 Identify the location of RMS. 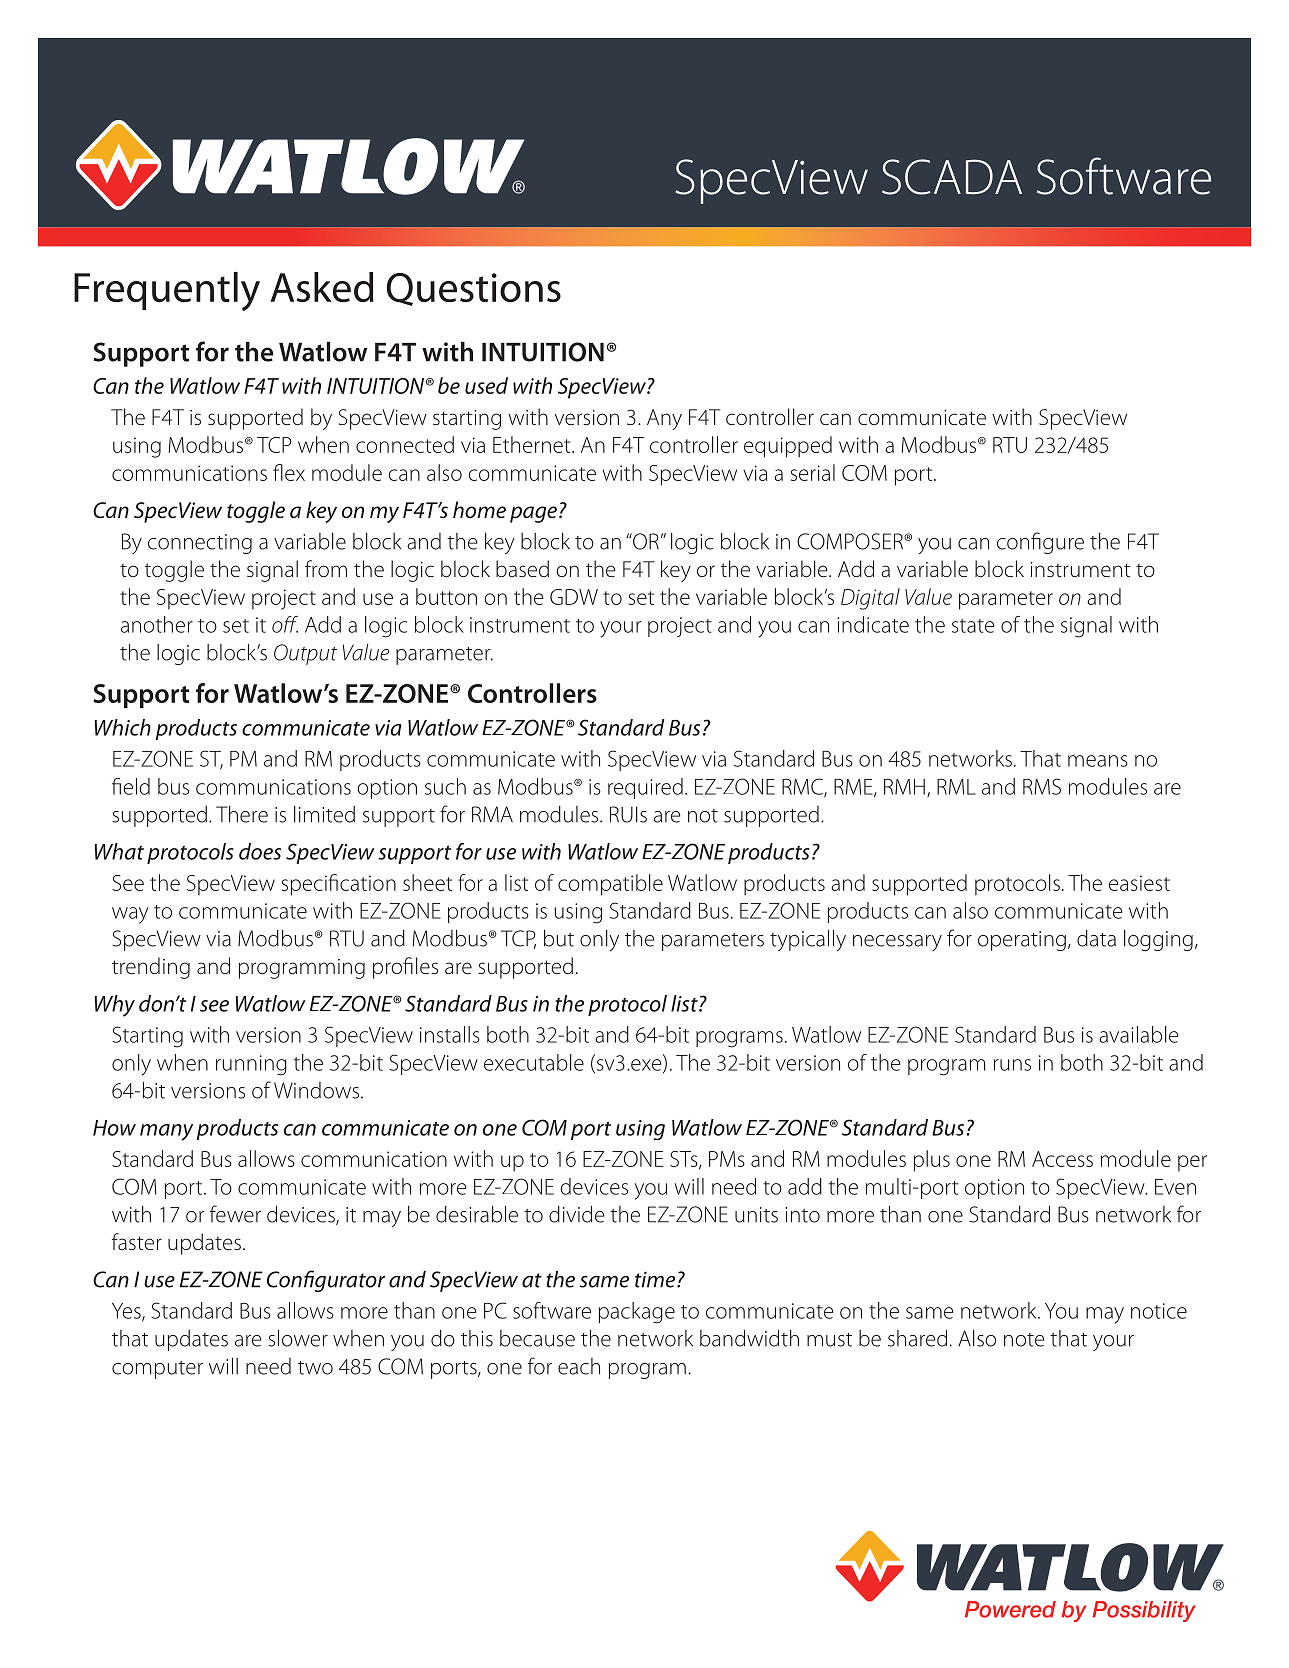
(1042, 786).
